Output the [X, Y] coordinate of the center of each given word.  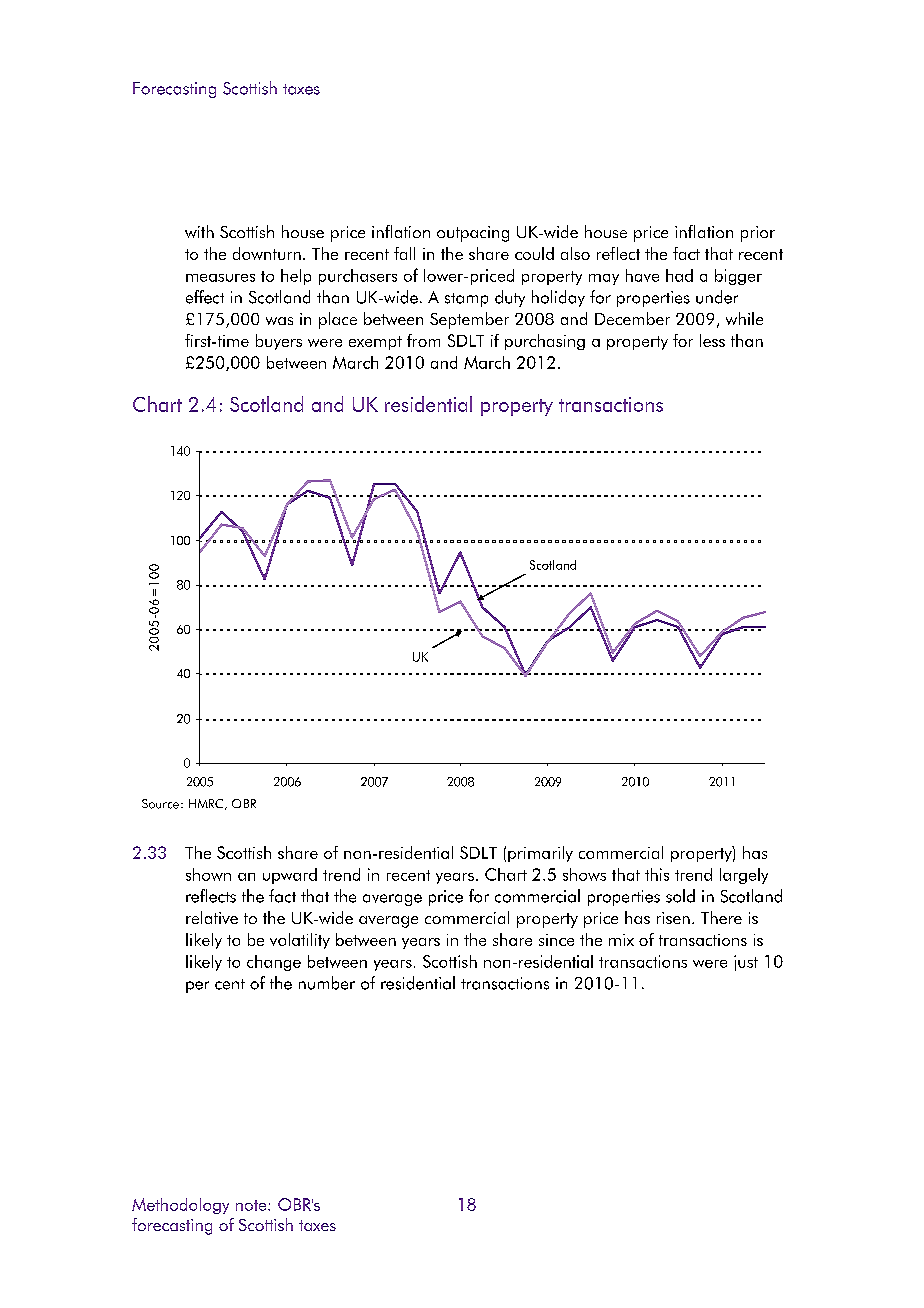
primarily [540, 854]
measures [220, 278]
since [556, 940]
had [679, 275]
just [746, 963]
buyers [279, 342]
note [252, 1205]
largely [744, 876]
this [657, 874]
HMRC [207, 804]
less [712, 340]
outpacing [473, 234]
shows [584, 874]
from [423, 340]
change [274, 963]
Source [160, 804]
